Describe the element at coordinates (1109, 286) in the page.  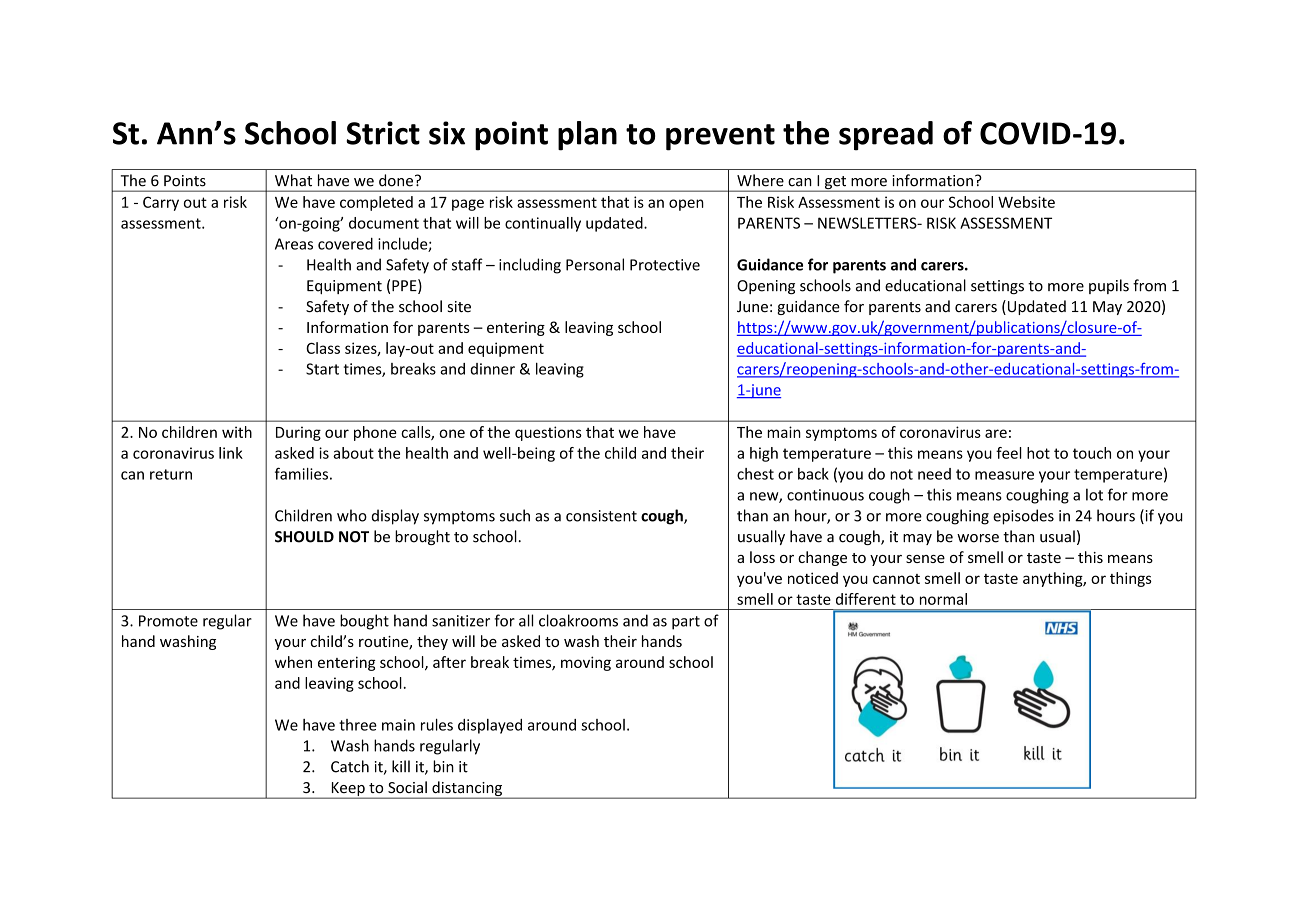
I see `pupils` at that location.
